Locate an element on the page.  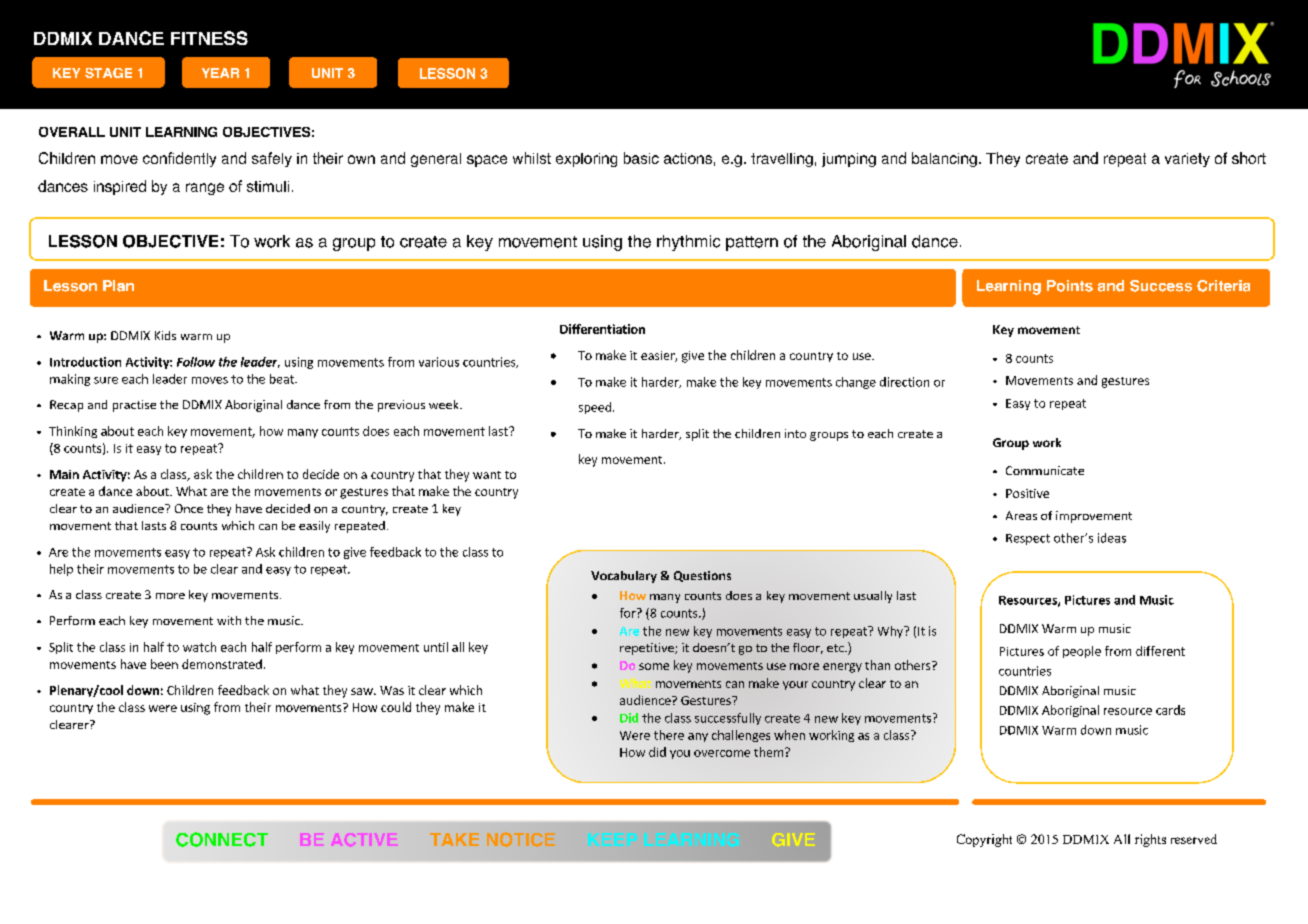
CONNECT is located at coordinates (222, 839).
